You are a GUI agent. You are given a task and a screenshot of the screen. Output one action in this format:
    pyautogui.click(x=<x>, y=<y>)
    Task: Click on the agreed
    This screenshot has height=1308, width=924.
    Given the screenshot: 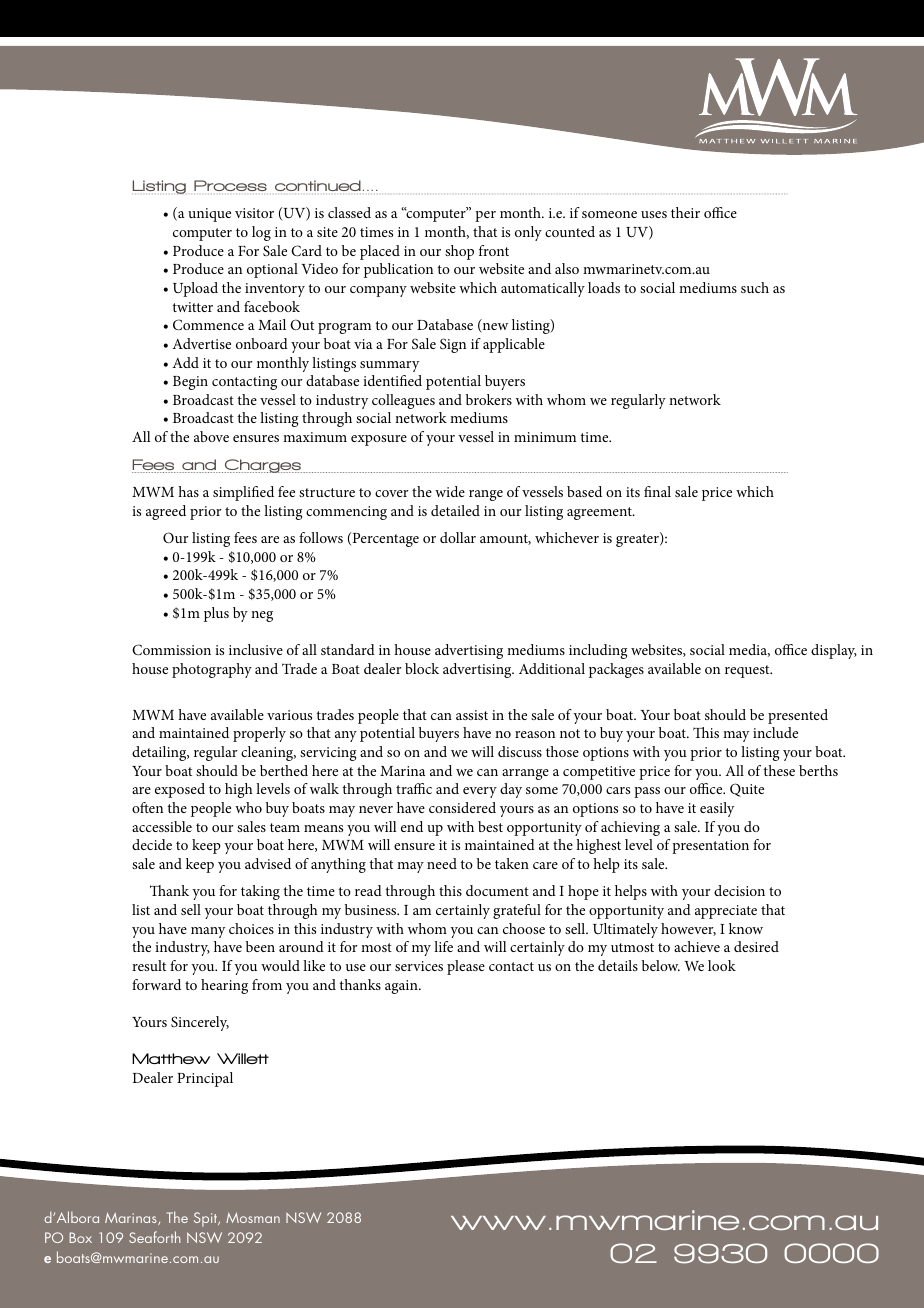 What is the action you would take?
    pyautogui.click(x=166, y=512)
